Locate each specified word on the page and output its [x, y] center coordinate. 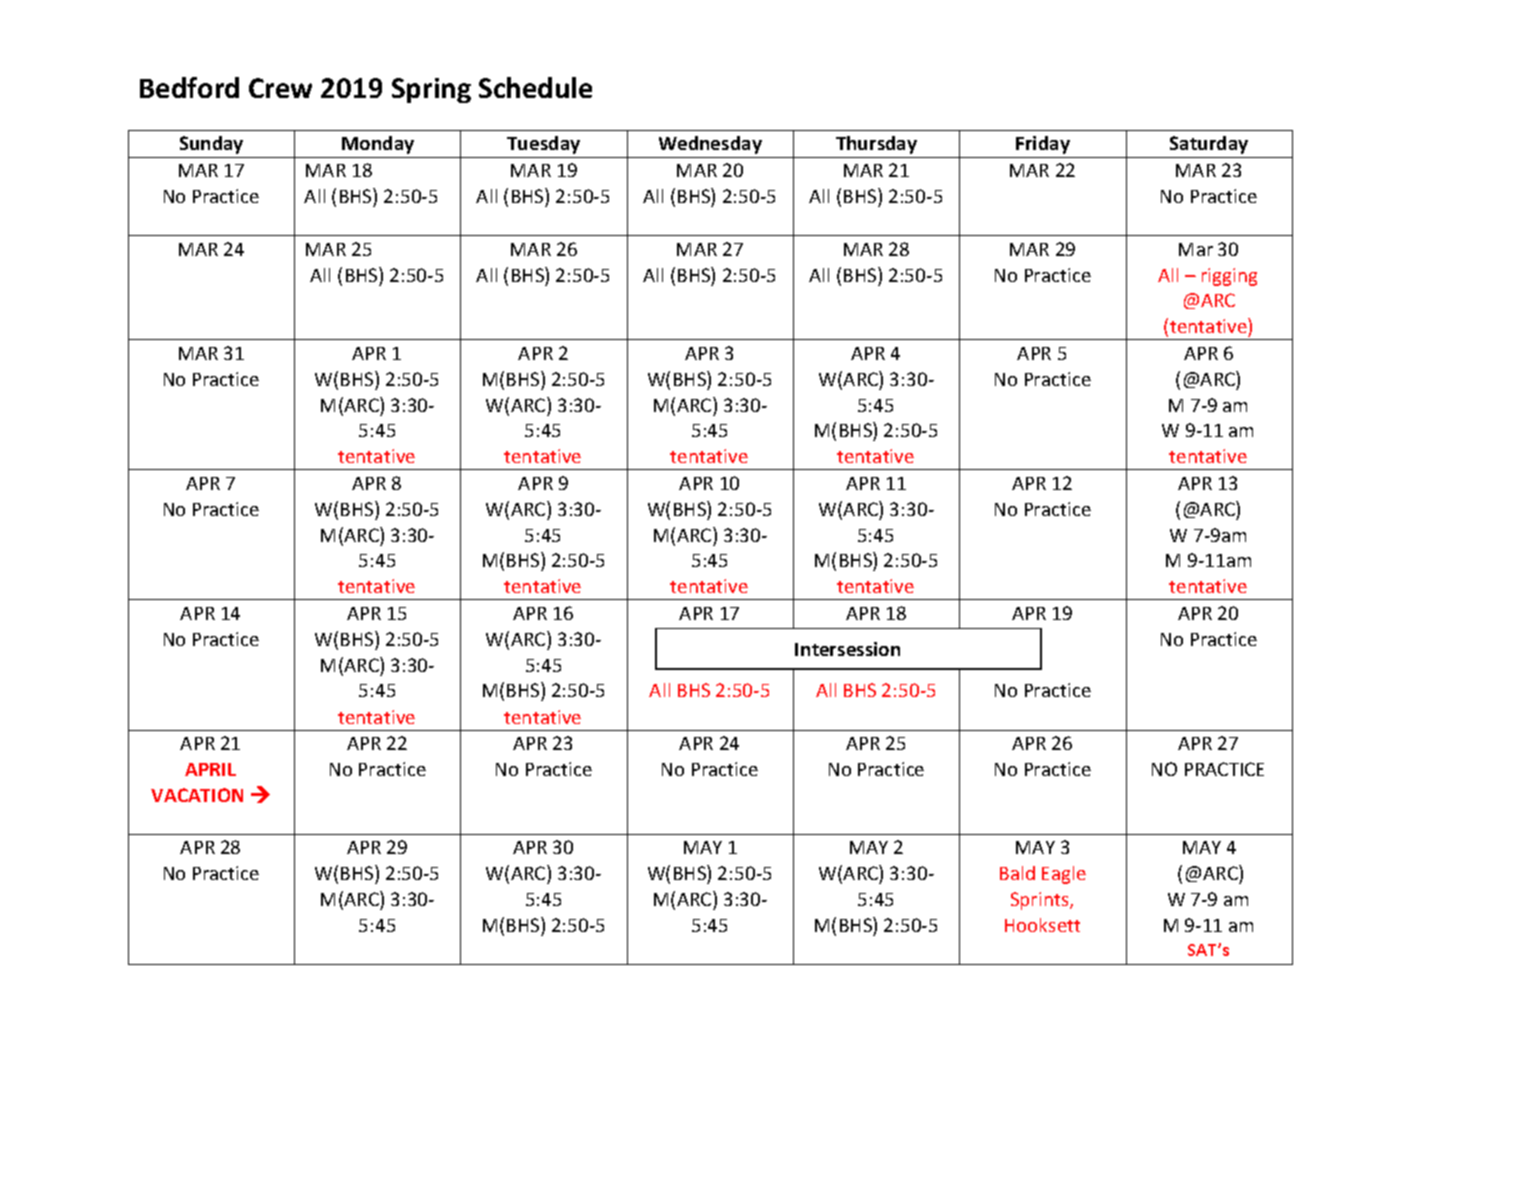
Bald [1017, 873]
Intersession [847, 649]
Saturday [1209, 145]
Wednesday [710, 145]
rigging [1229, 277]
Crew [280, 88]
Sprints [1041, 901]
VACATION [197, 795]
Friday [1043, 145]
